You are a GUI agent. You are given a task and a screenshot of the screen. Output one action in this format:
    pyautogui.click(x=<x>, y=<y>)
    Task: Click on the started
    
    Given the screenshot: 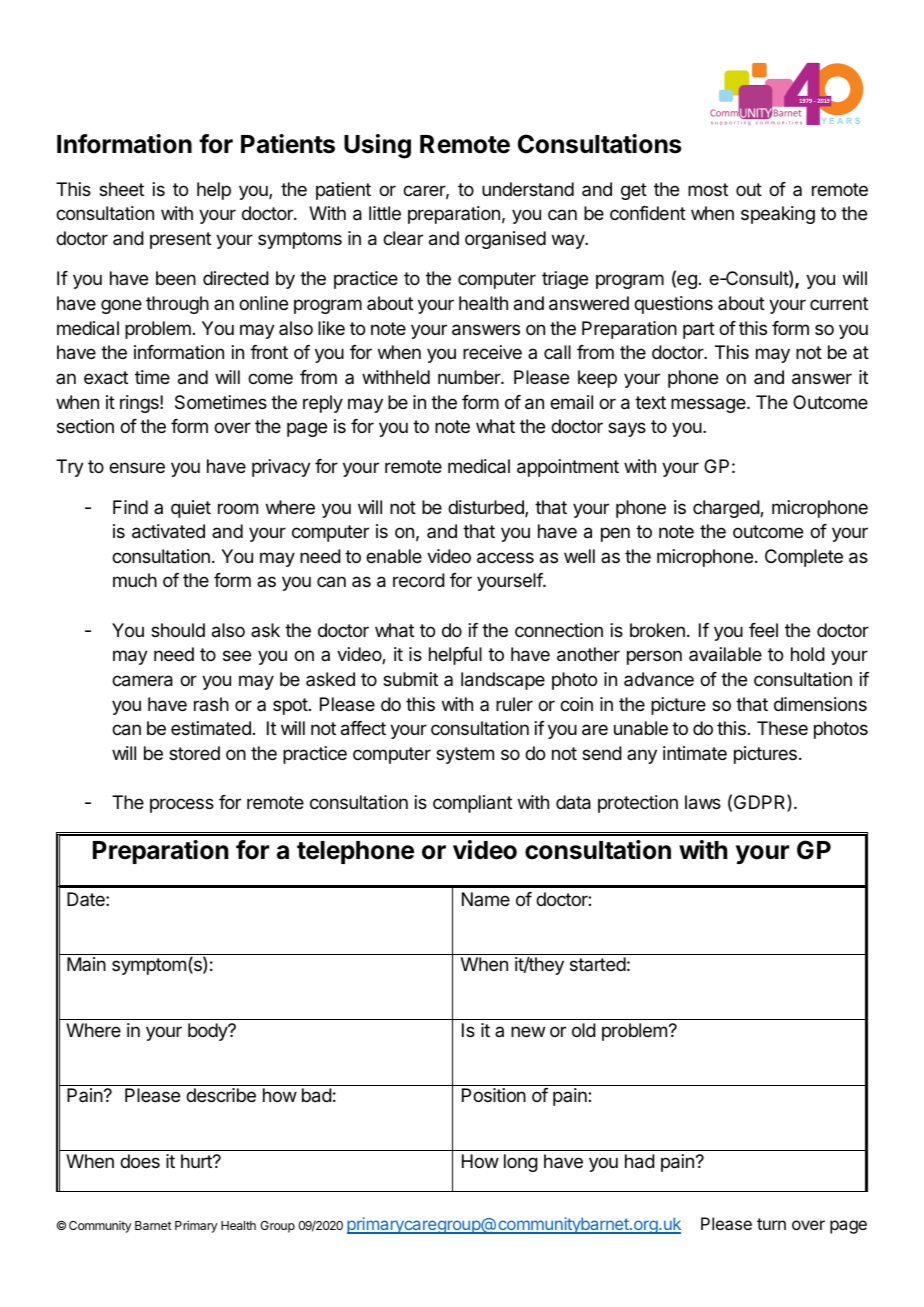 What is the action you would take?
    pyautogui.click(x=598, y=964)
